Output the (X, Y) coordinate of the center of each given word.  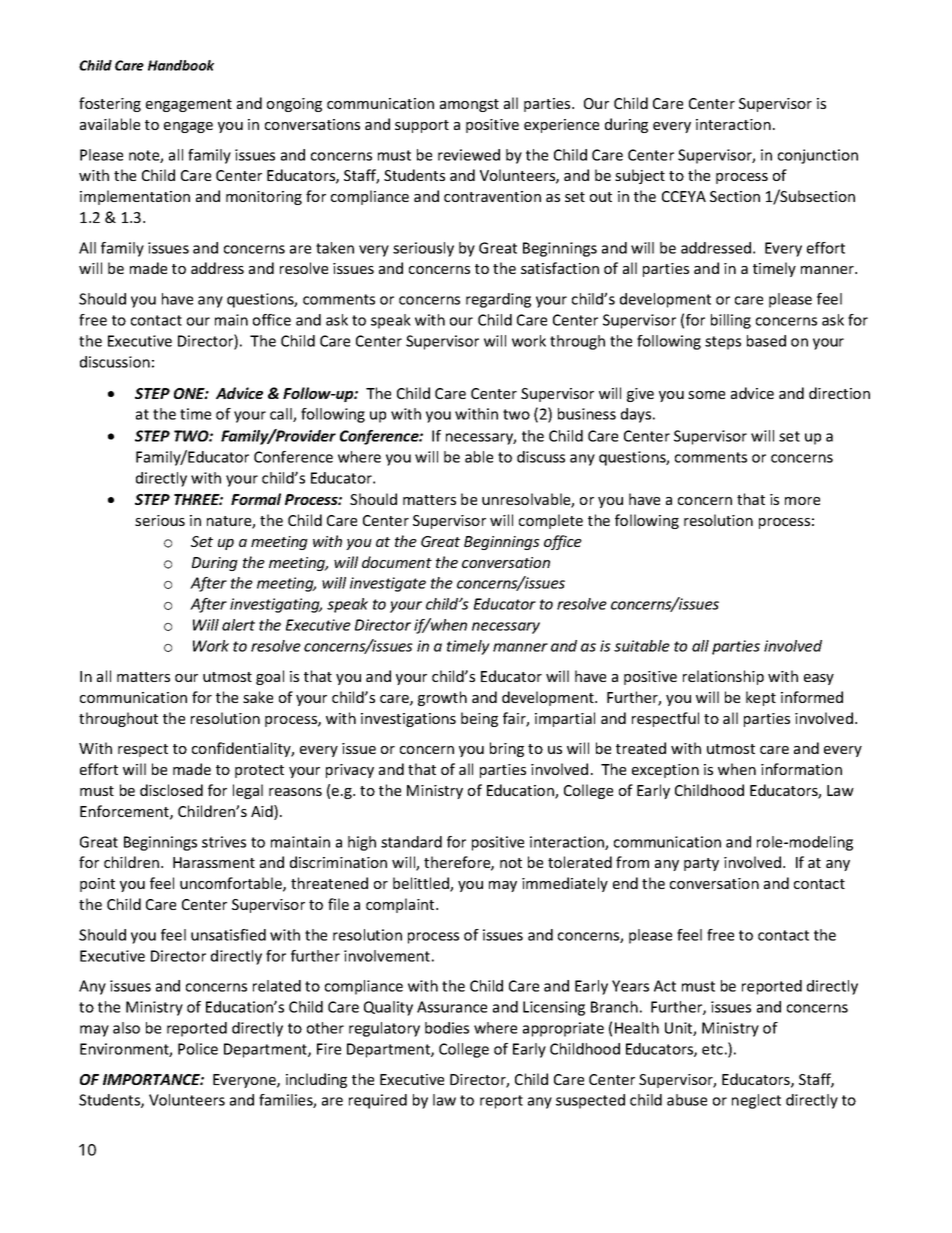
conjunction (818, 156)
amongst (469, 105)
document (397, 562)
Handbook (181, 65)
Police (198, 1049)
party (701, 864)
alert (238, 625)
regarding (498, 300)
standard (411, 842)
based (766, 341)
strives (224, 842)
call (282, 415)
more (802, 501)
